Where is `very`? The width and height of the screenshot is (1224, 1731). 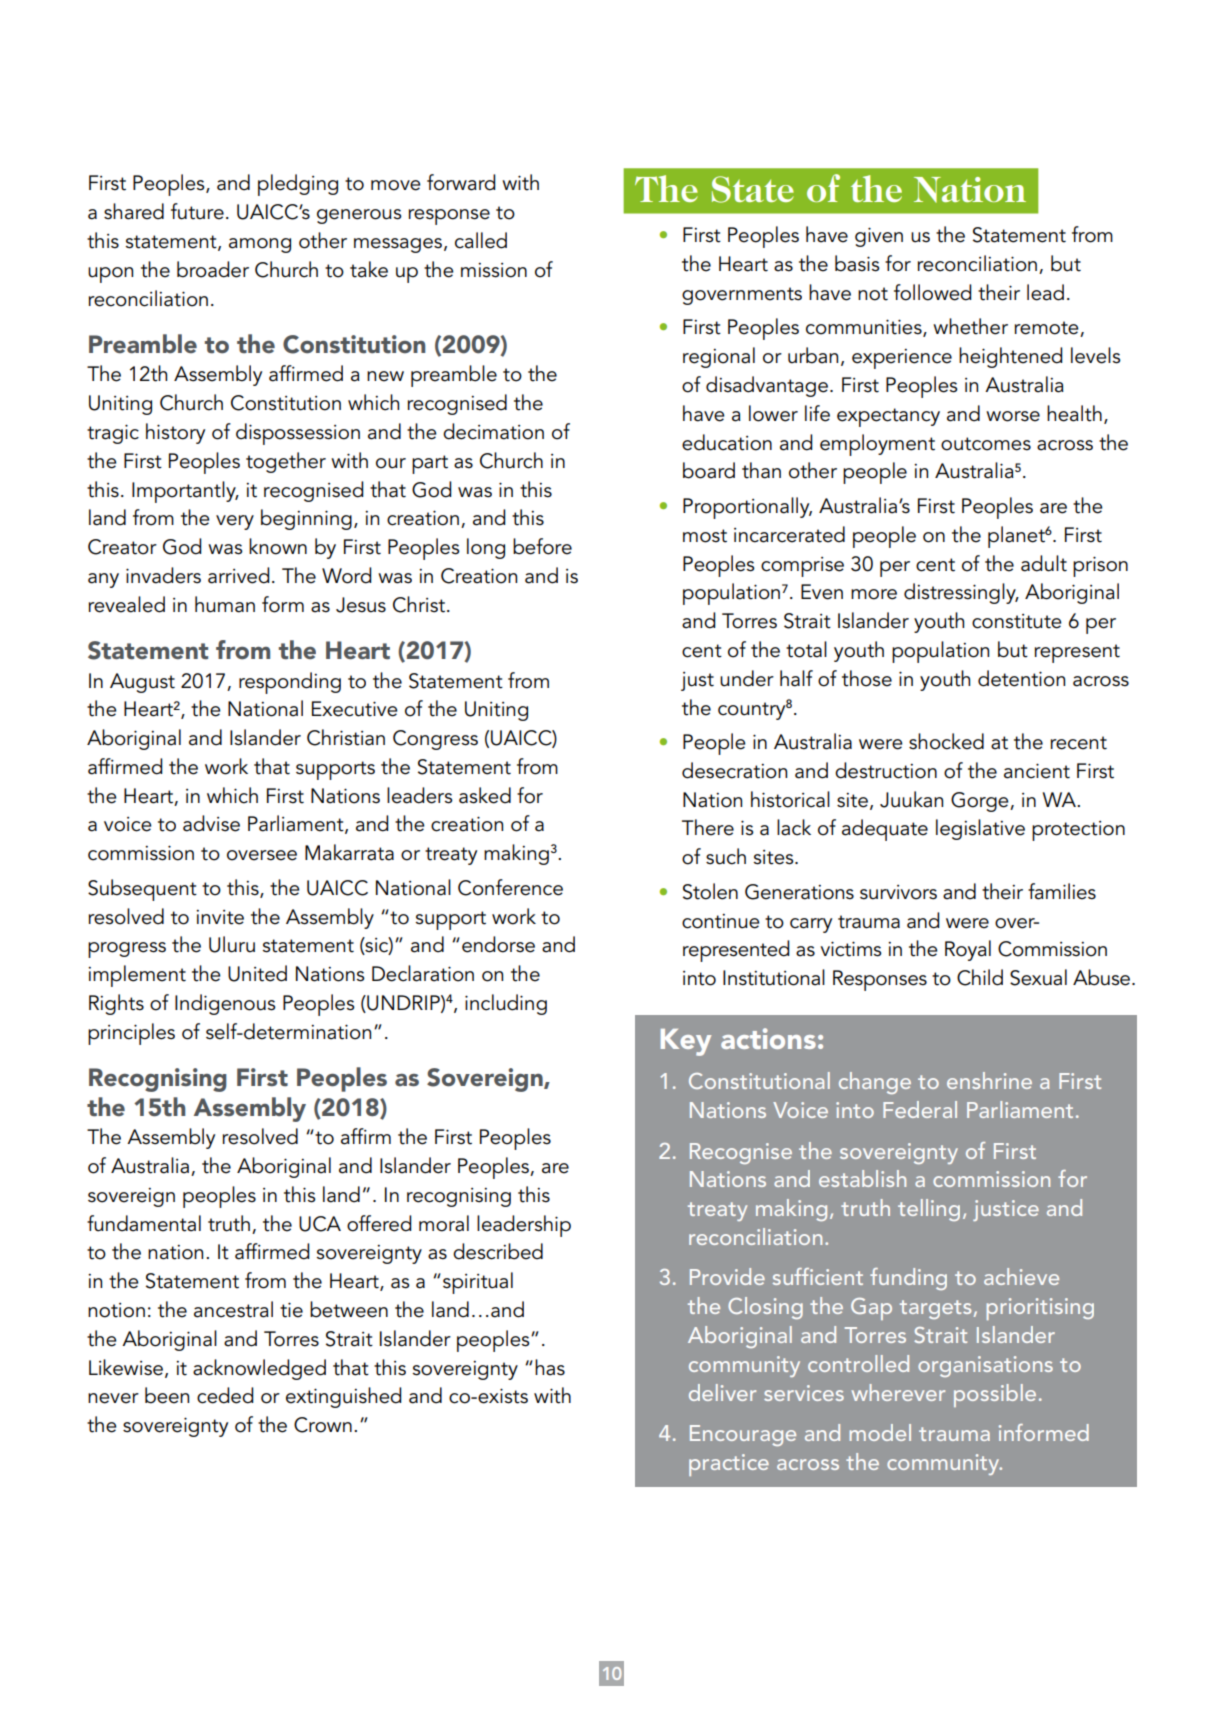 very is located at coordinates (235, 522).
